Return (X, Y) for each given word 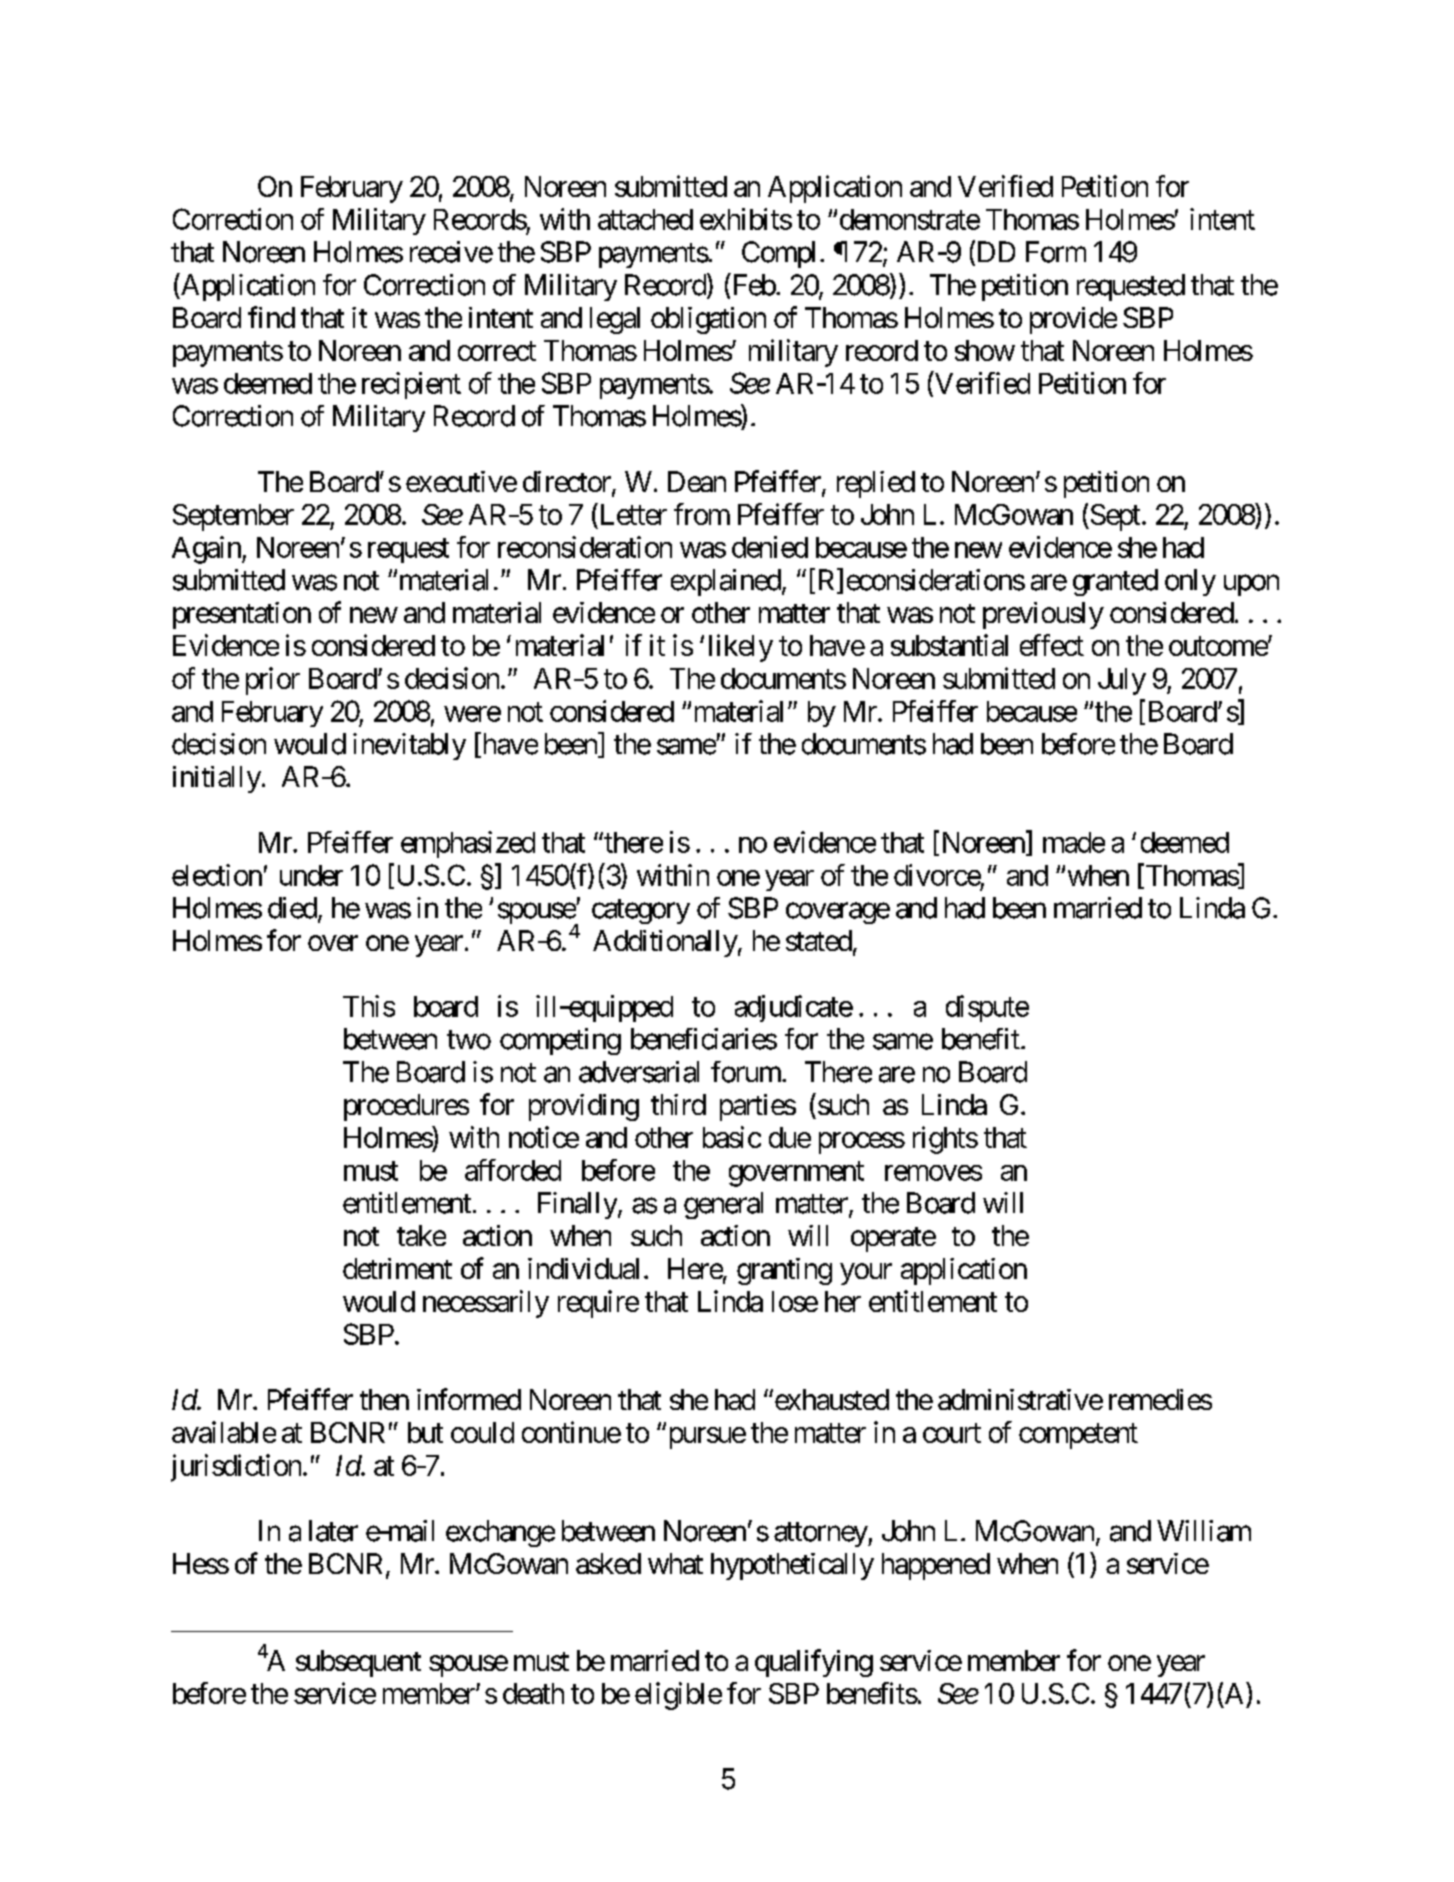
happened (936, 1566)
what (675, 1563)
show (985, 350)
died (292, 908)
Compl (778, 254)
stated (819, 940)
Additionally (665, 943)
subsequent (358, 1663)
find (271, 317)
